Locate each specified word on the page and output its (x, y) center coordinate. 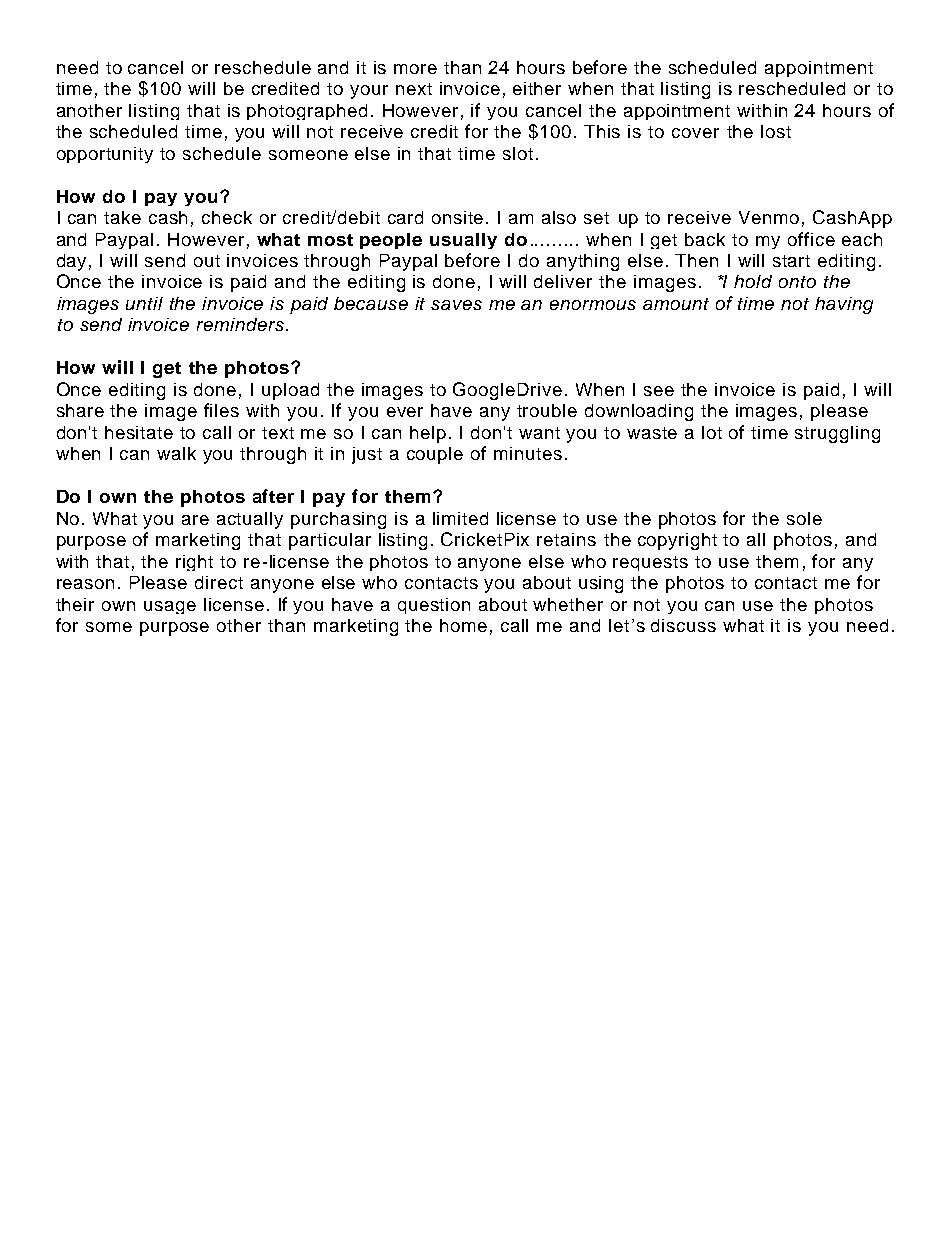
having (844, 305)
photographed (307, 112)
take (122, 217)
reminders (240, 324)
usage (170, 607)
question (434, 606)
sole (804, 518)
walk (176, 453)
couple (435, 455)
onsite (457, 217)
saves (456, 305)
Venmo (769, 217)
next (414, 89)
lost (776, 131)
